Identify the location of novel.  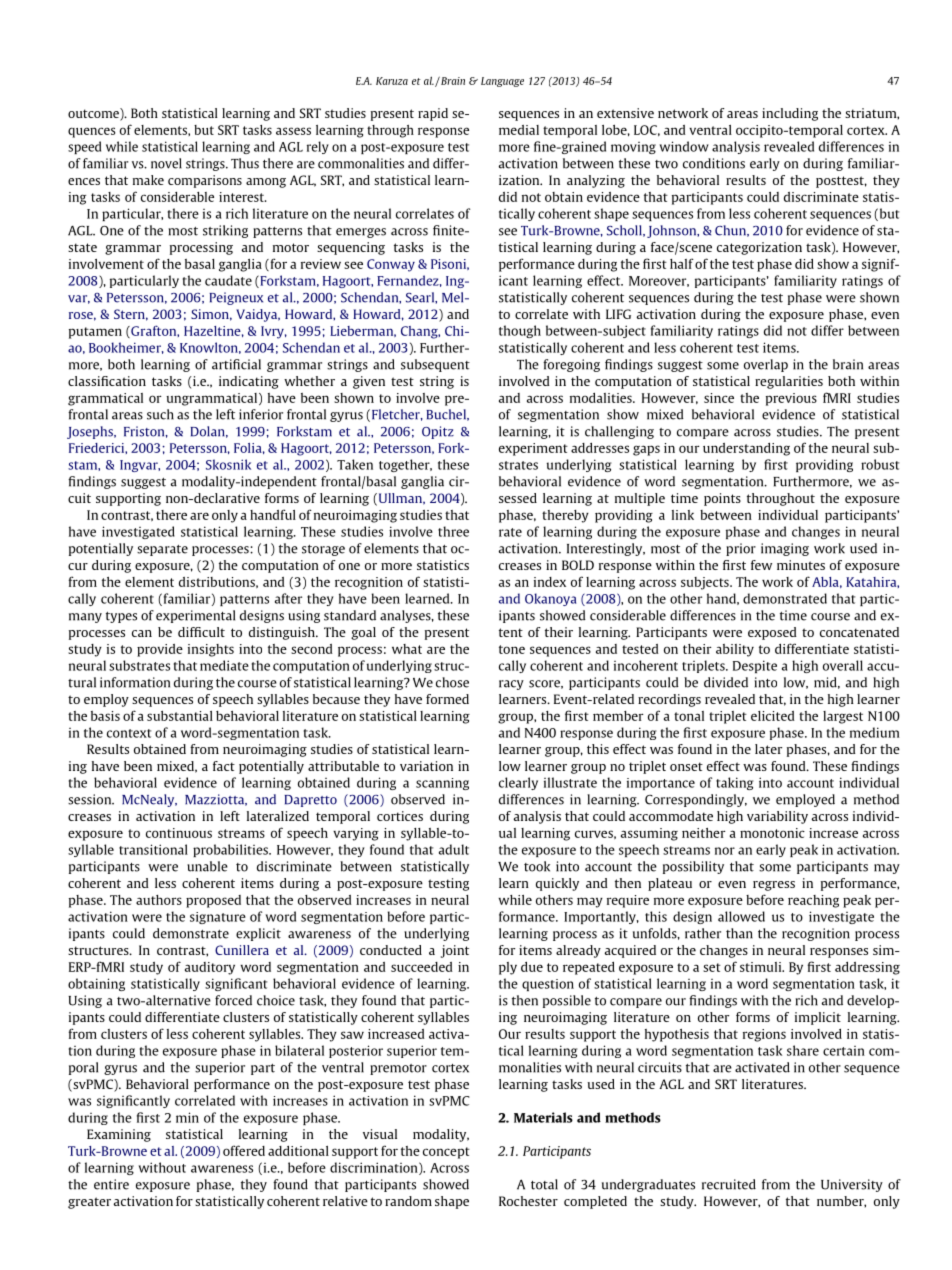
(166, 163).
